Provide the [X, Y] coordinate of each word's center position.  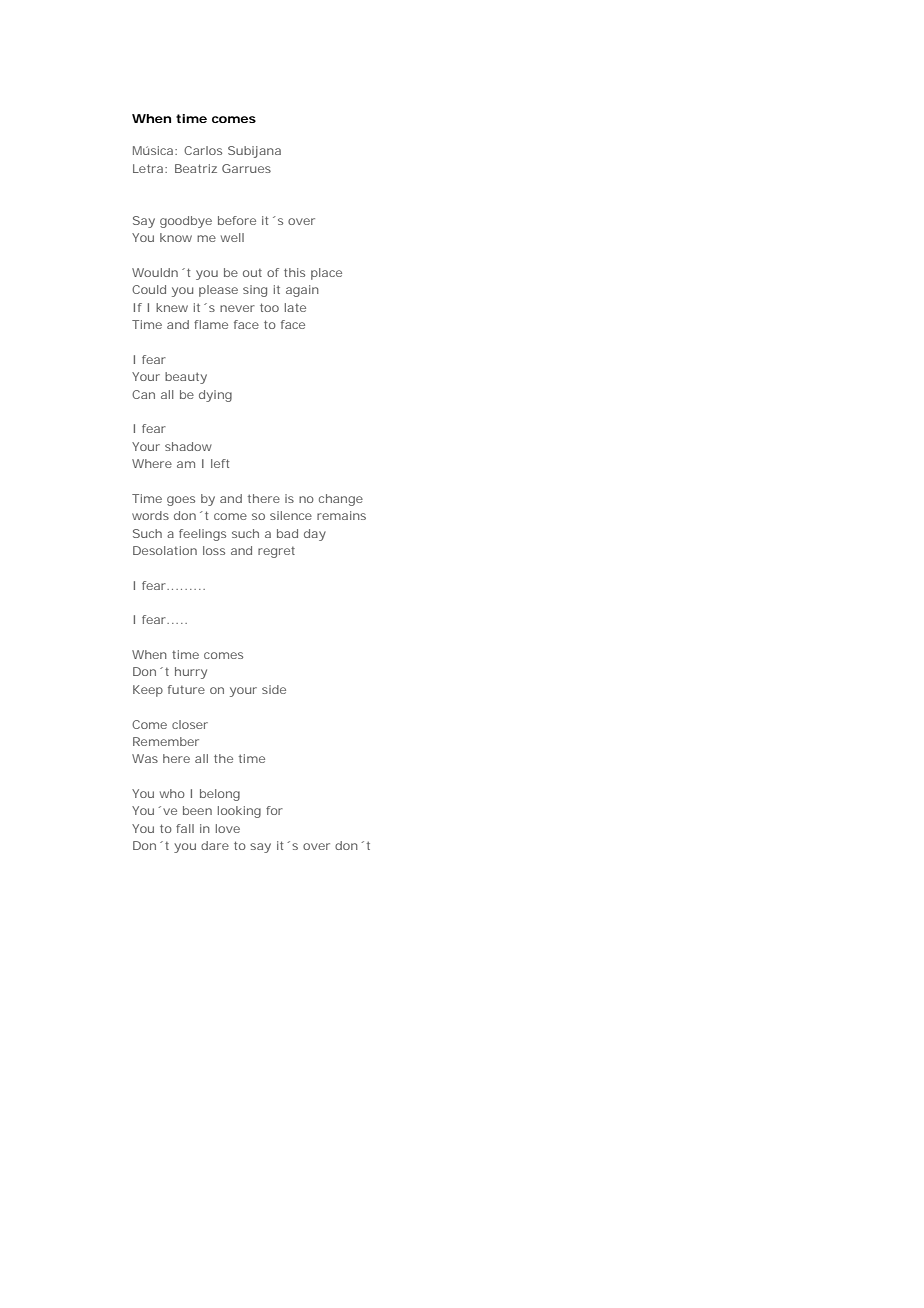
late [295, 307]
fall [185, 828]
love [228, 828]
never [237, 308]
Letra [148, 168]
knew [172, 307]
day [315, 535]
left [220, 463]
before [237, 220]
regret [276, 552]
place [326, 274]
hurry [191, 673]
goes [181, 501]
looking [239, 812]
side [274, 689]
